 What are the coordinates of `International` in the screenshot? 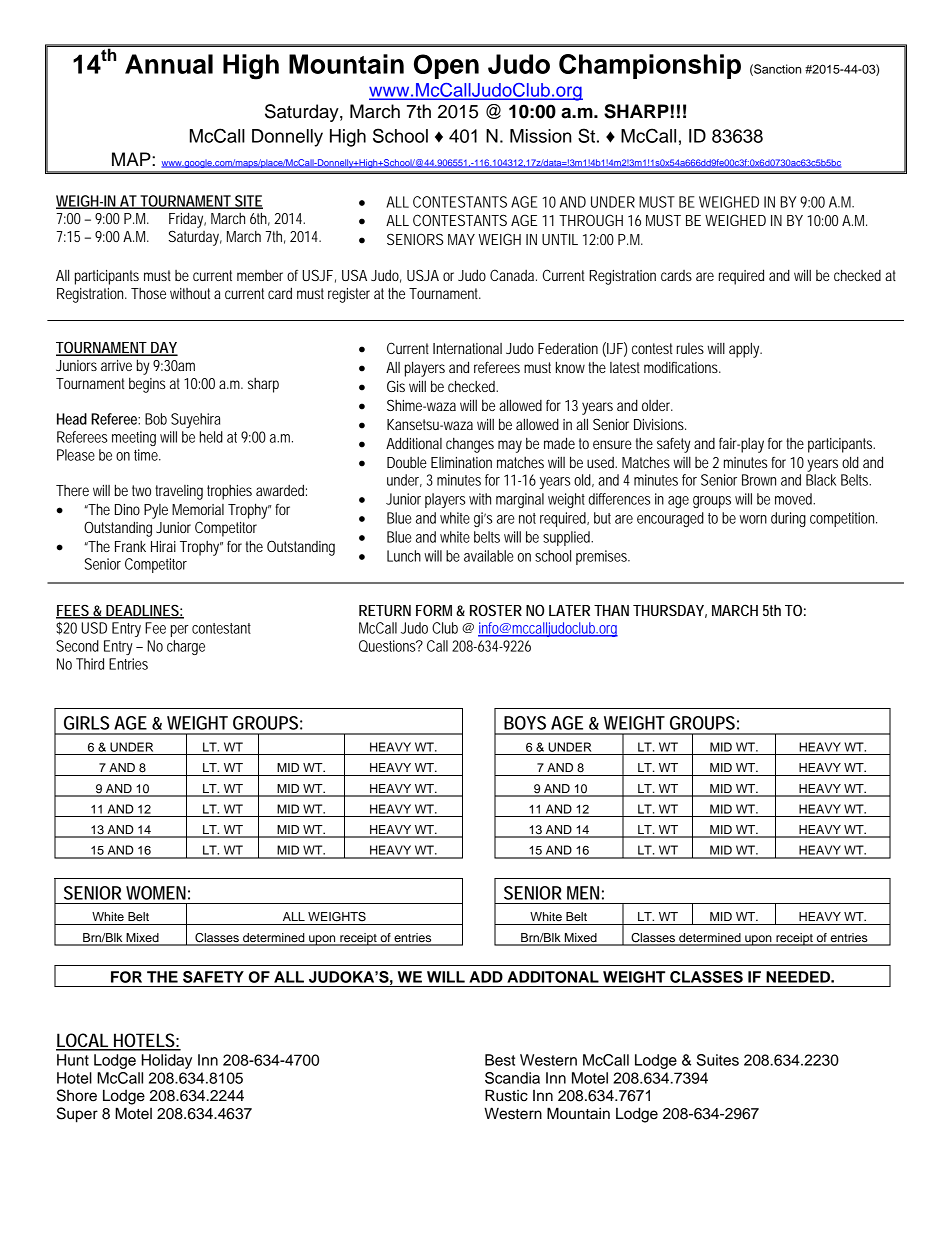 It's located at (467, 348).
